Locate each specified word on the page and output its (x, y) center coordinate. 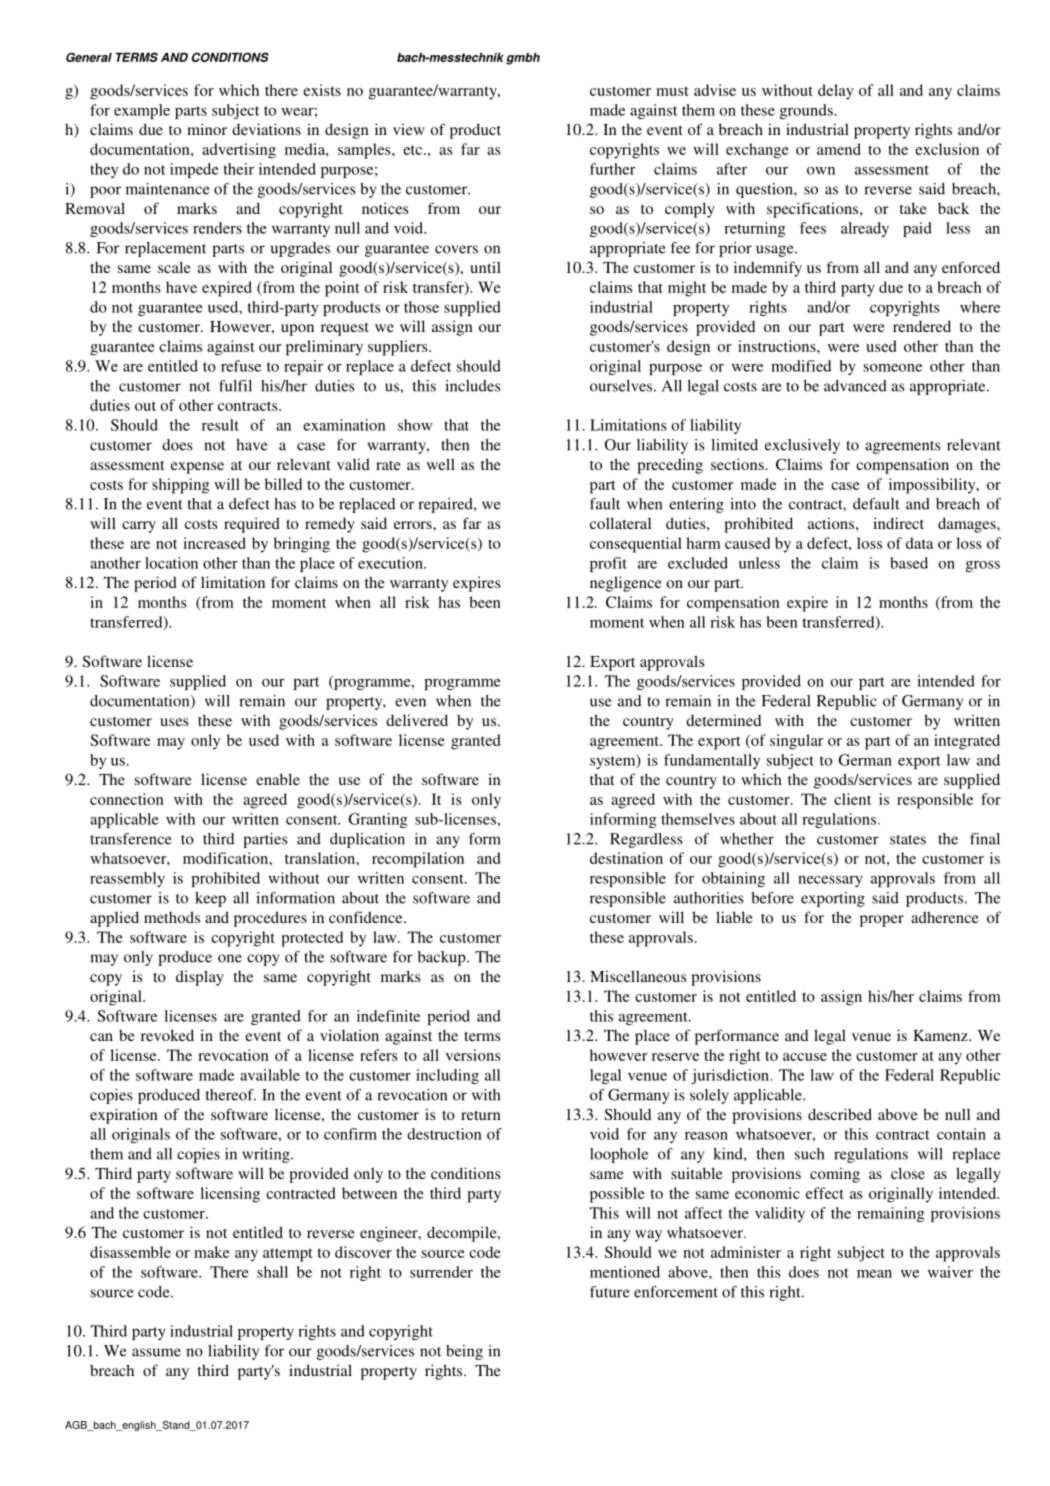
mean (874, 1274)
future (609, 1292)
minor (207, 129)
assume (156, 1352)
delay (836, 92)
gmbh (523, 58)
